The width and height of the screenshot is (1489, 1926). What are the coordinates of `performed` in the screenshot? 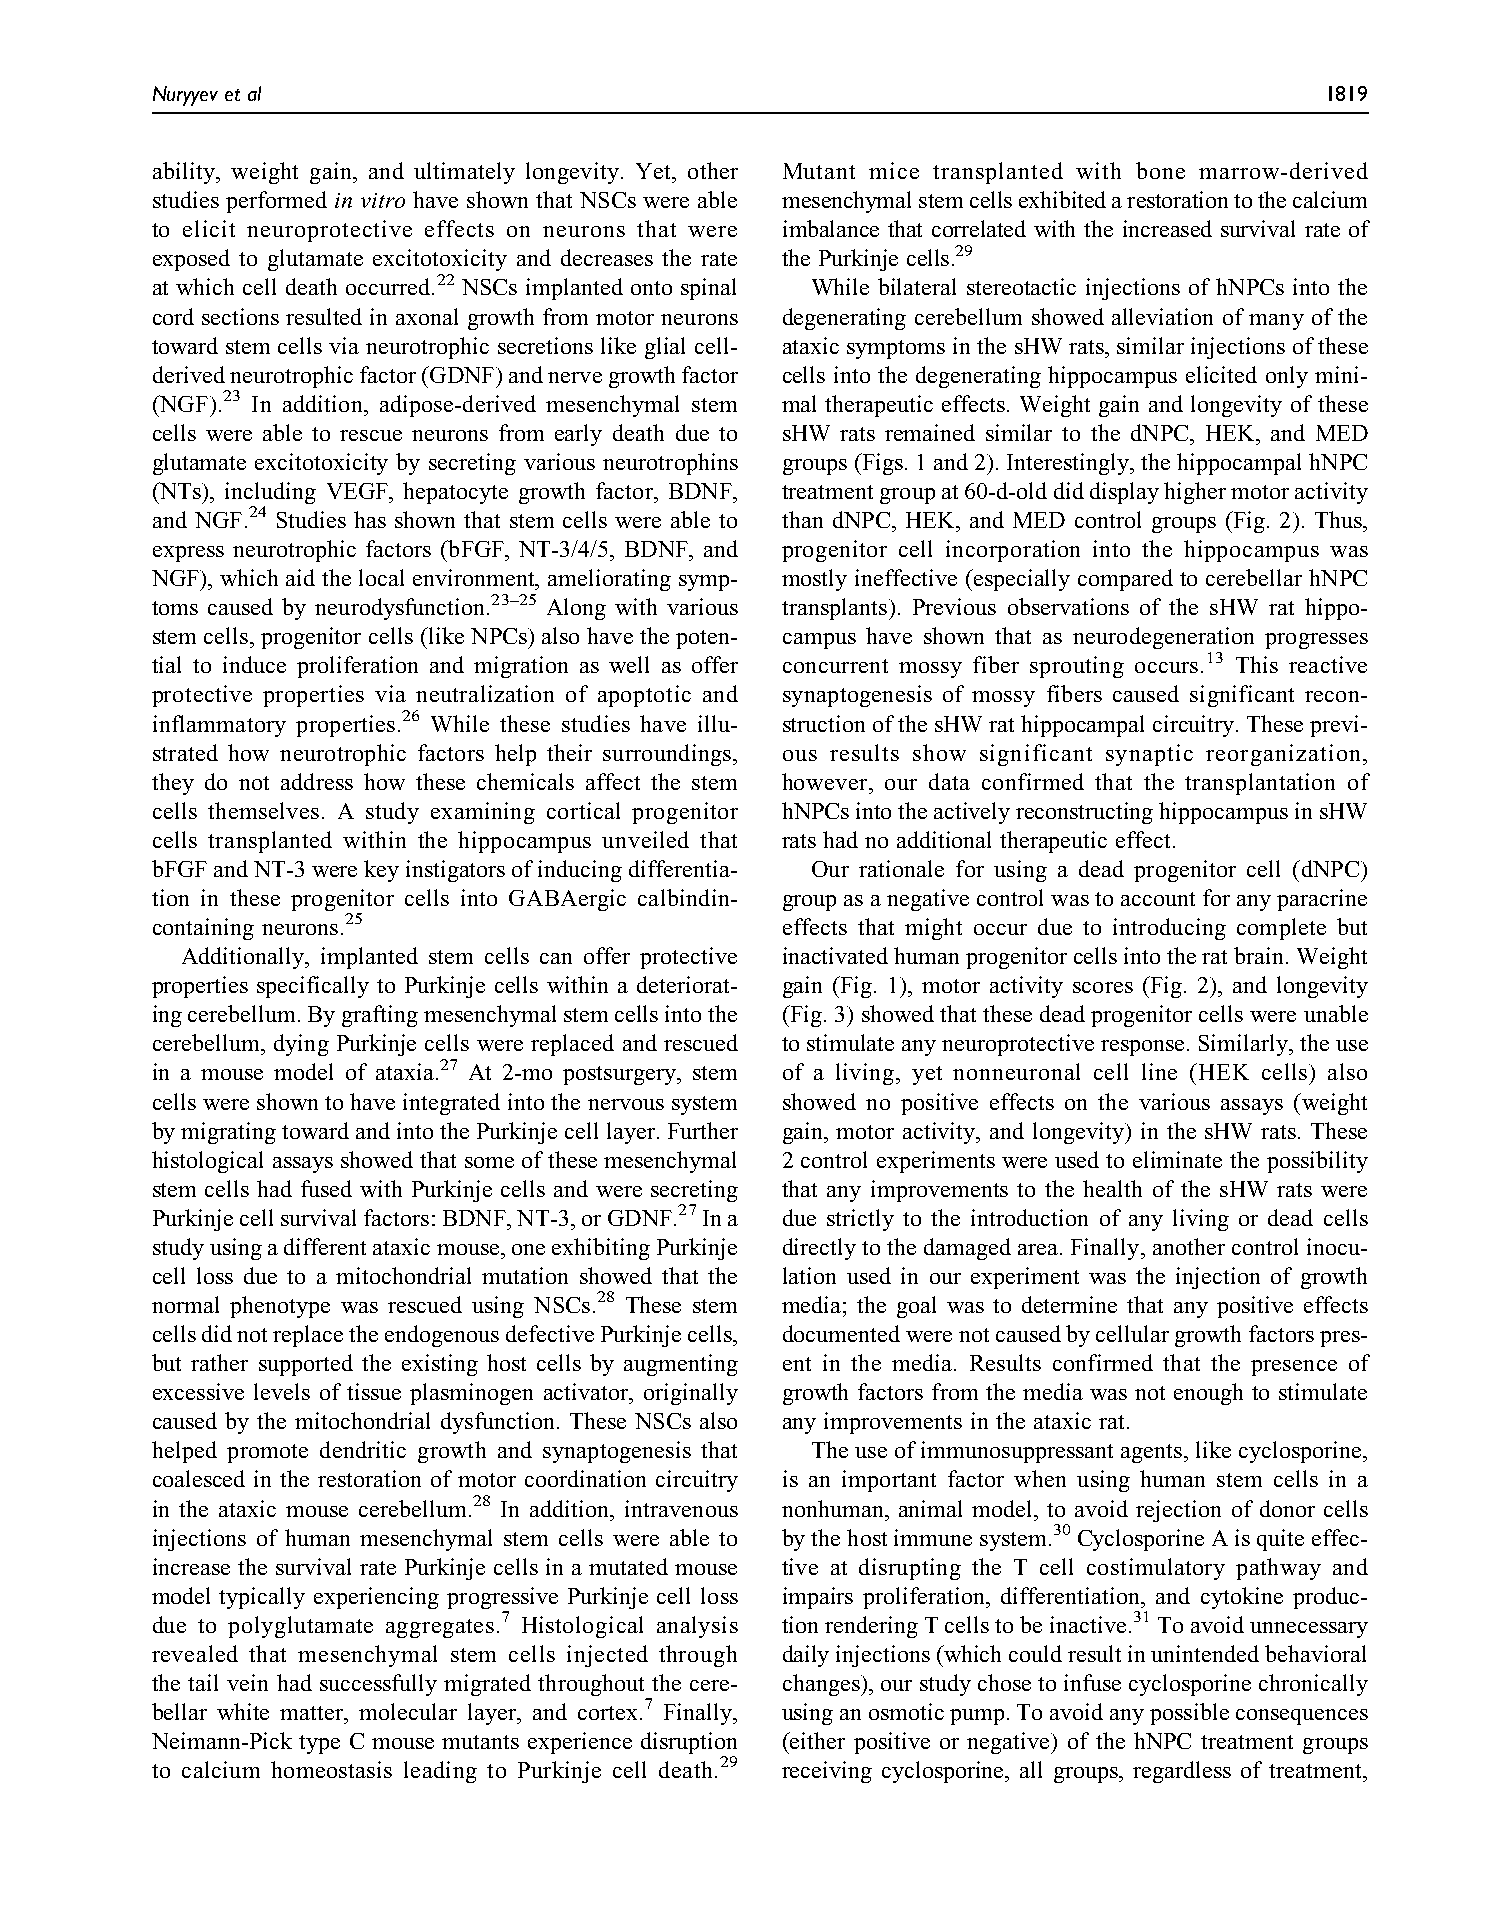 It's located at (276, 202).
